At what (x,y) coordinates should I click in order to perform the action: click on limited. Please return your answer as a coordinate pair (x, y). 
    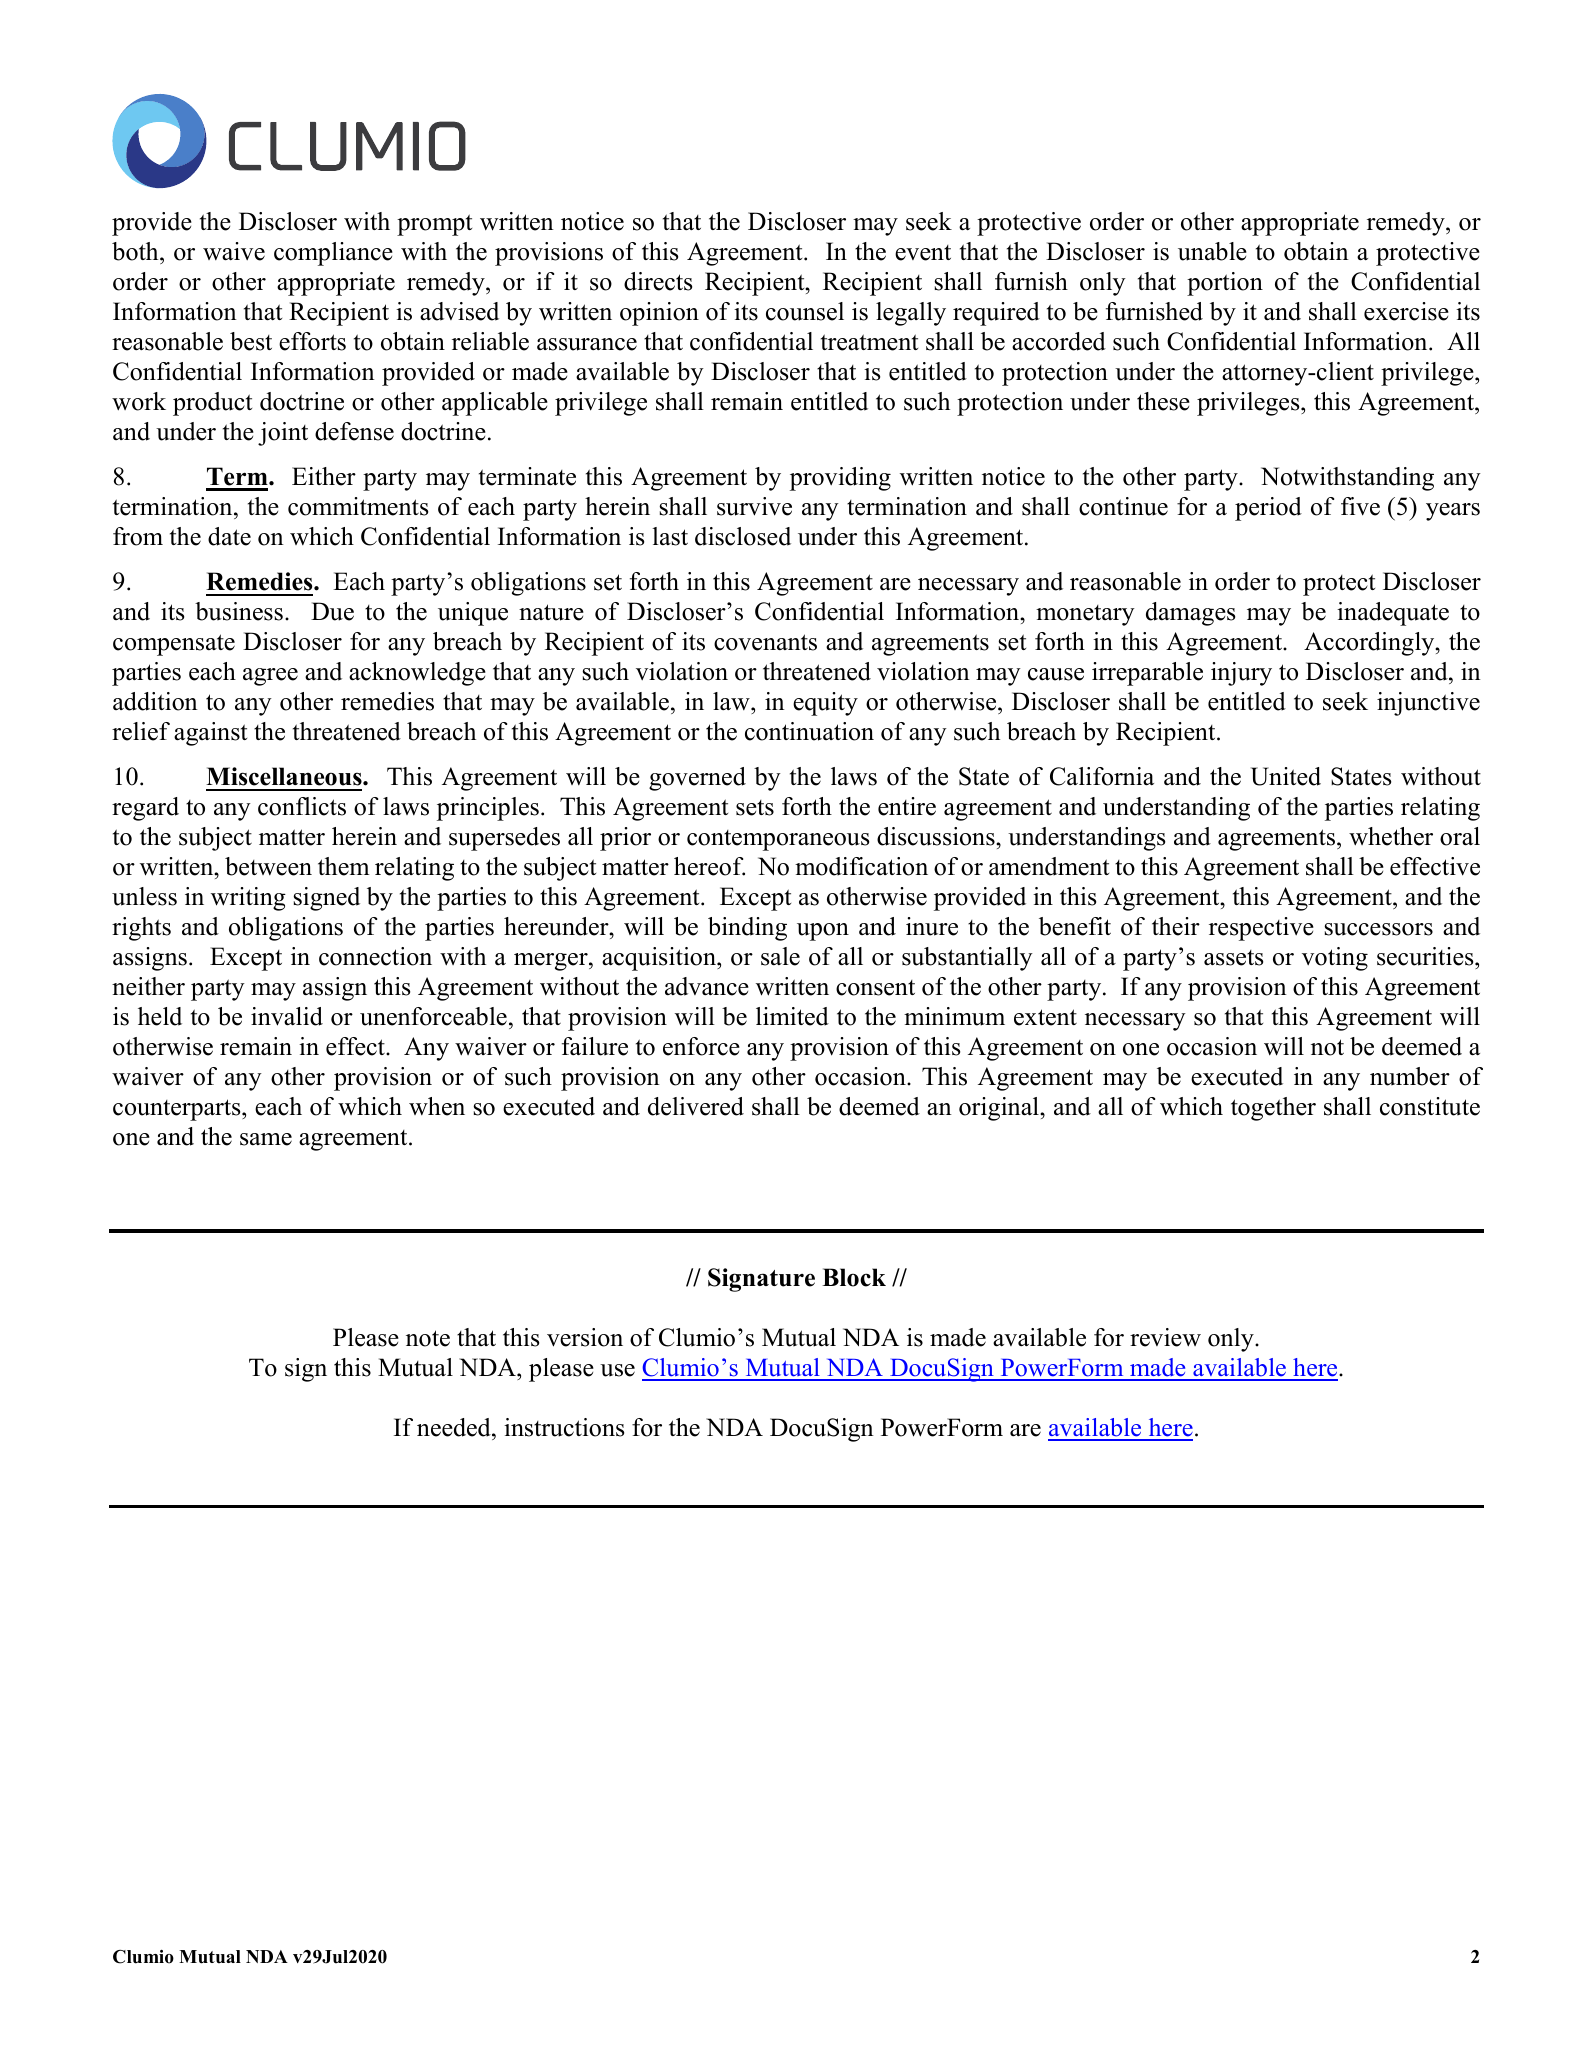
    Looking at the image, I should click on (792, 1016).
